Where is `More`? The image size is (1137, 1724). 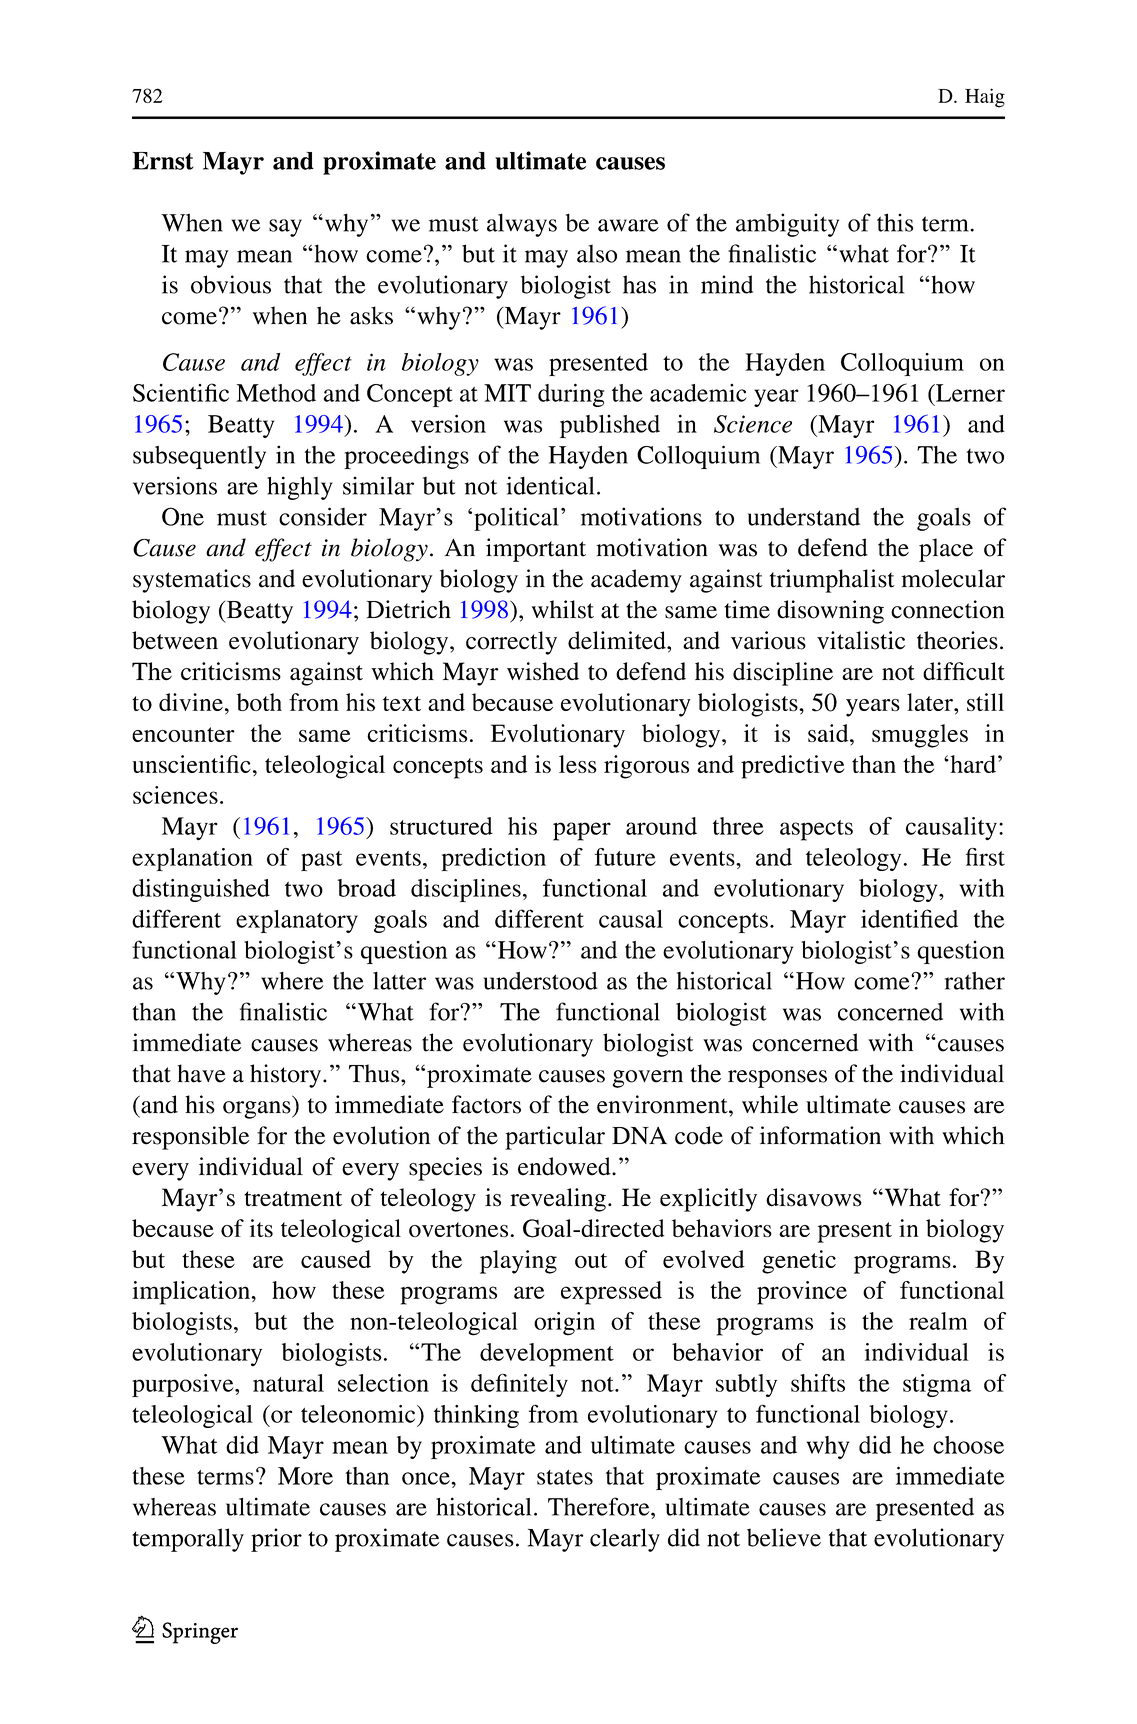
More is located at coordinates (305, 1476).
